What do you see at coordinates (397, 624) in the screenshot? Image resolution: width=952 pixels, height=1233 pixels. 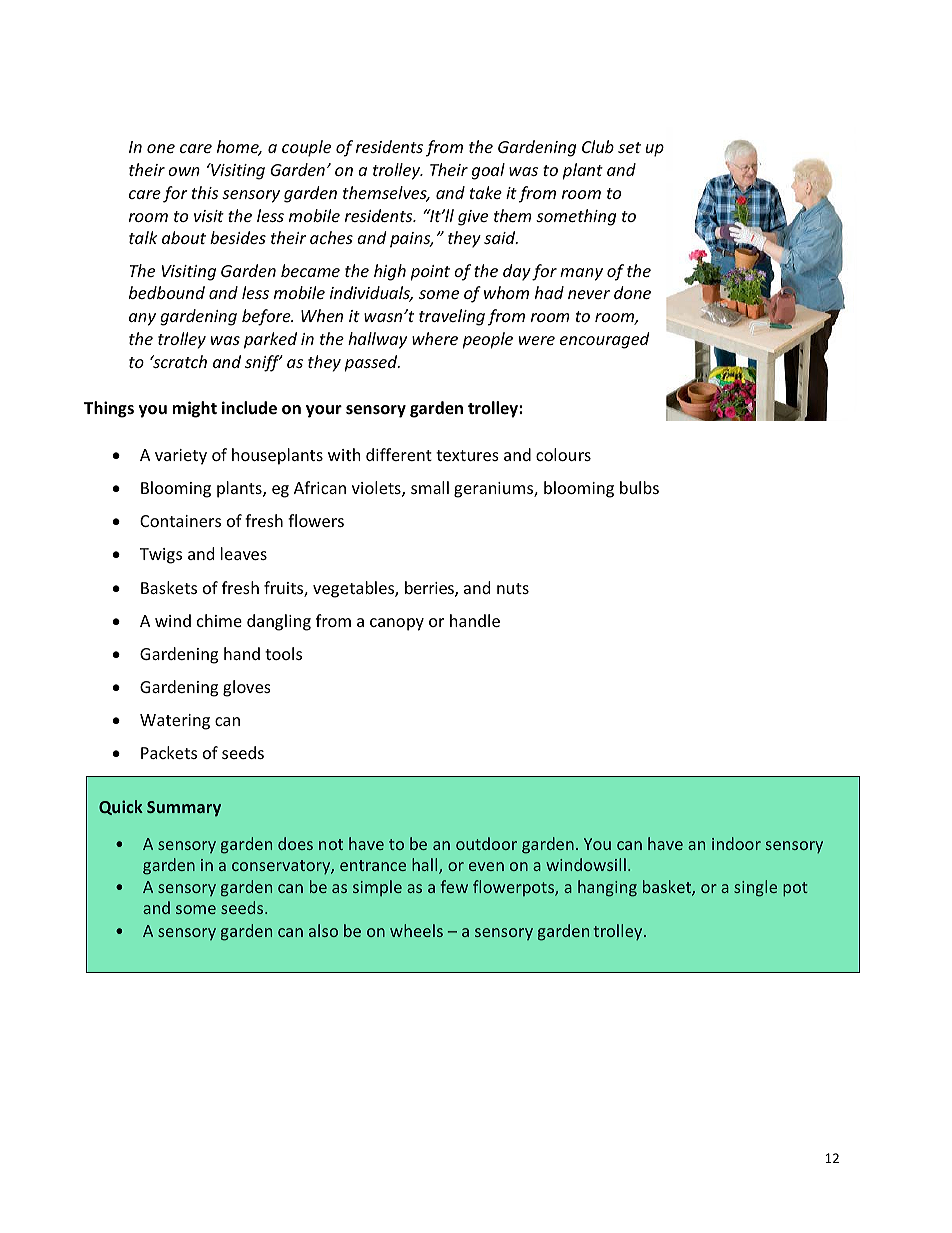 I see `canopy` at bounding box center [397, 624].
